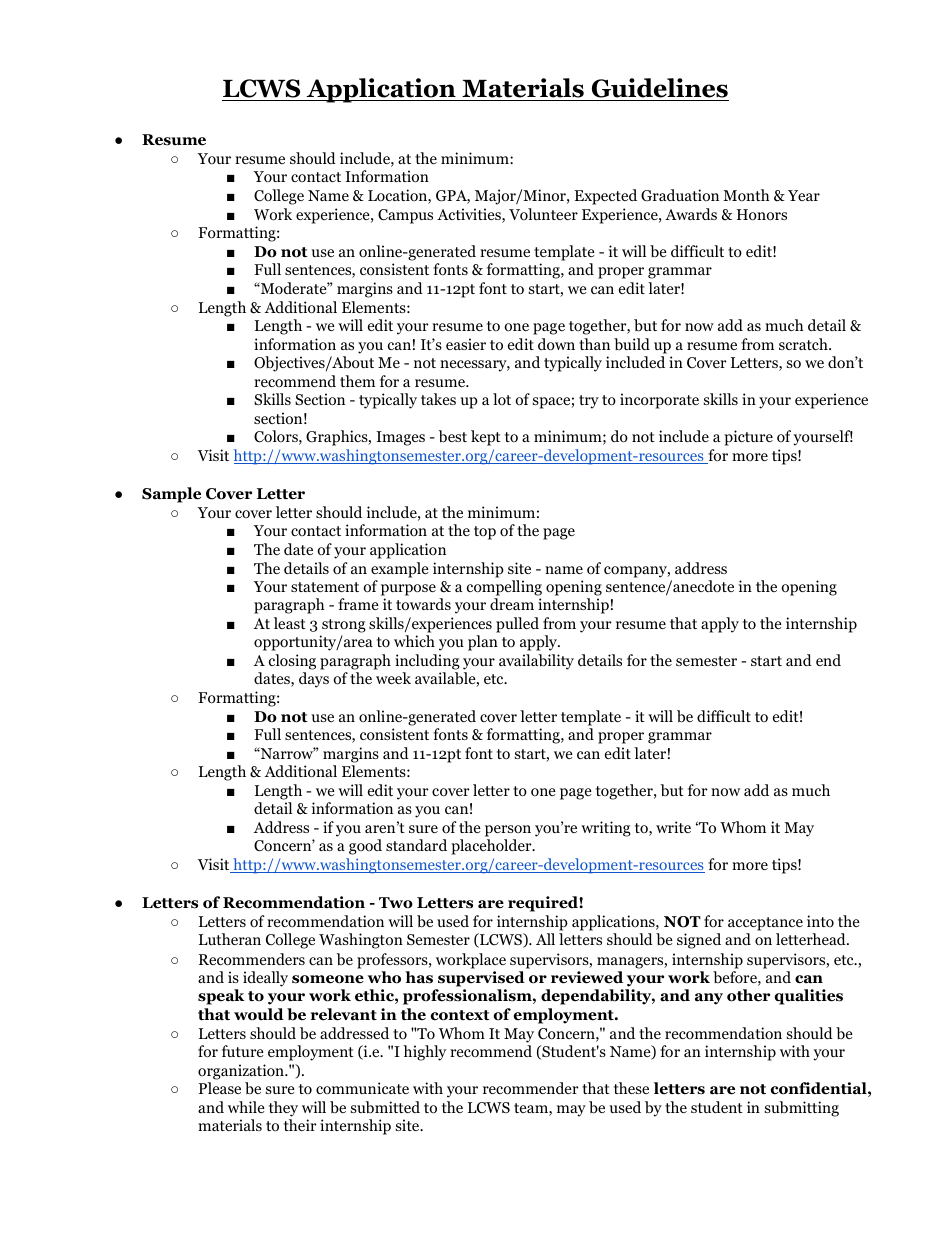 This document has width=952, height=1233. I want to click on days, so click(314, 680).
